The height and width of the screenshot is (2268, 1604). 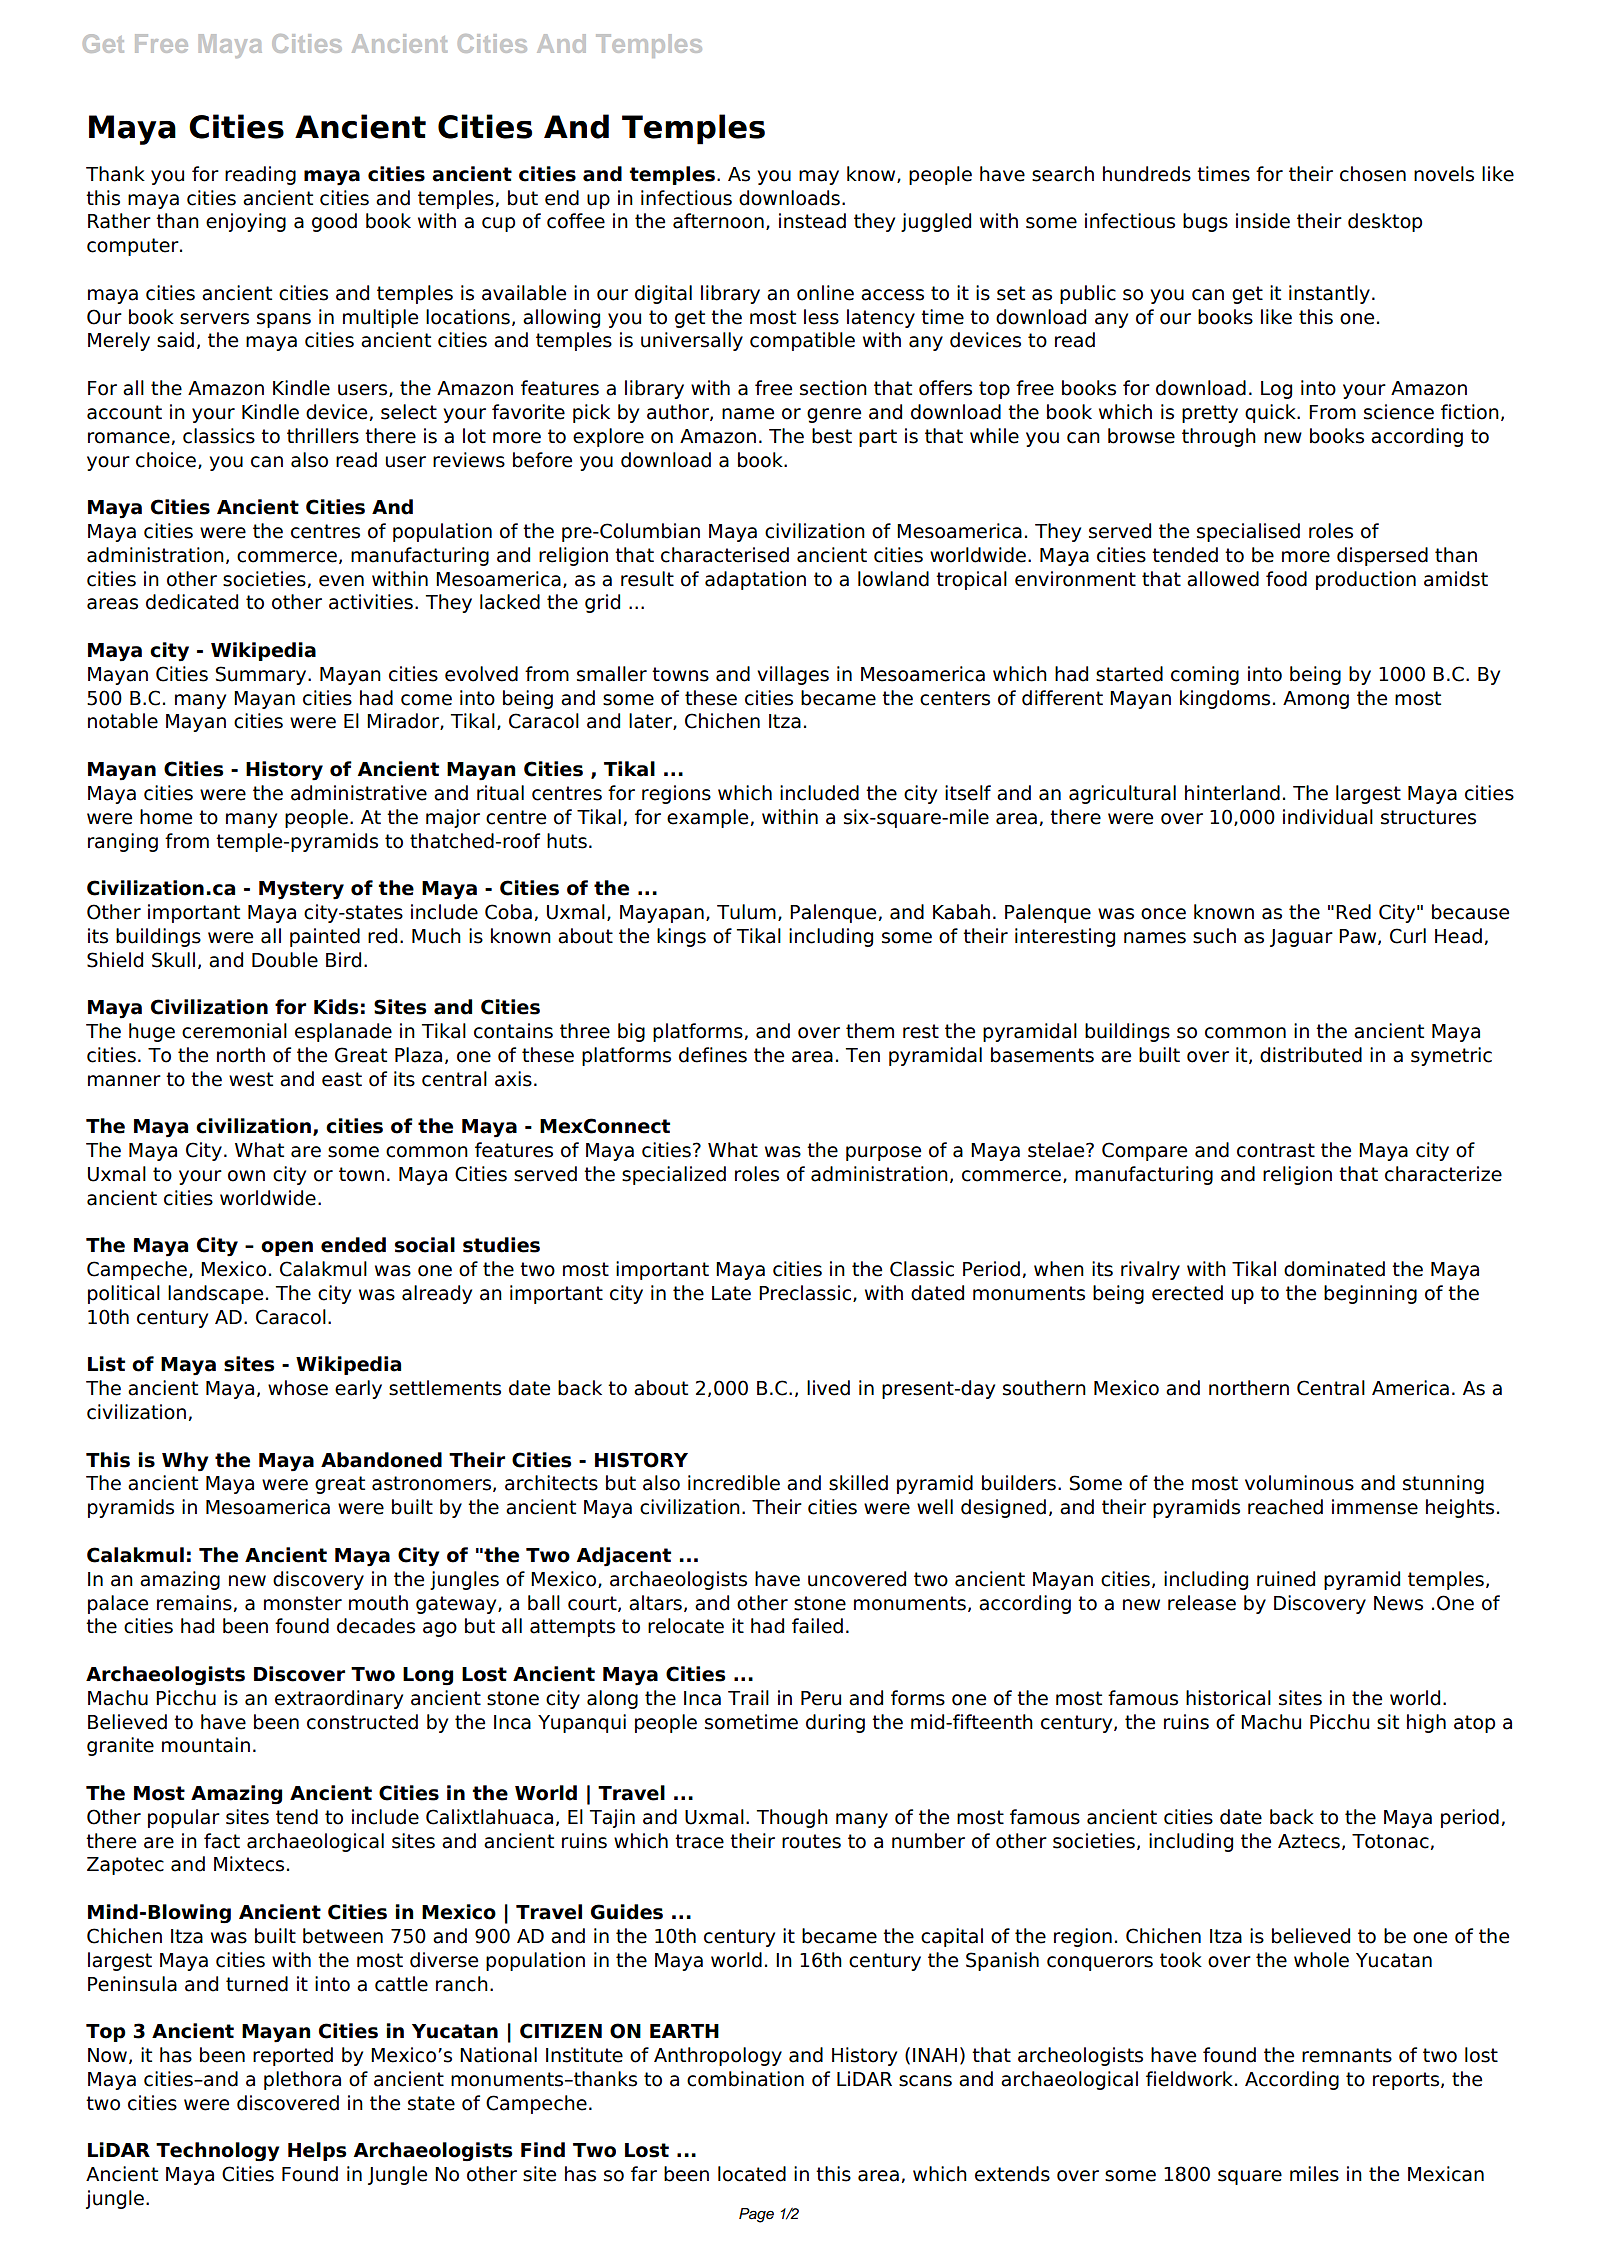 I want to click on reports, so click(x=1406, y=2081).
